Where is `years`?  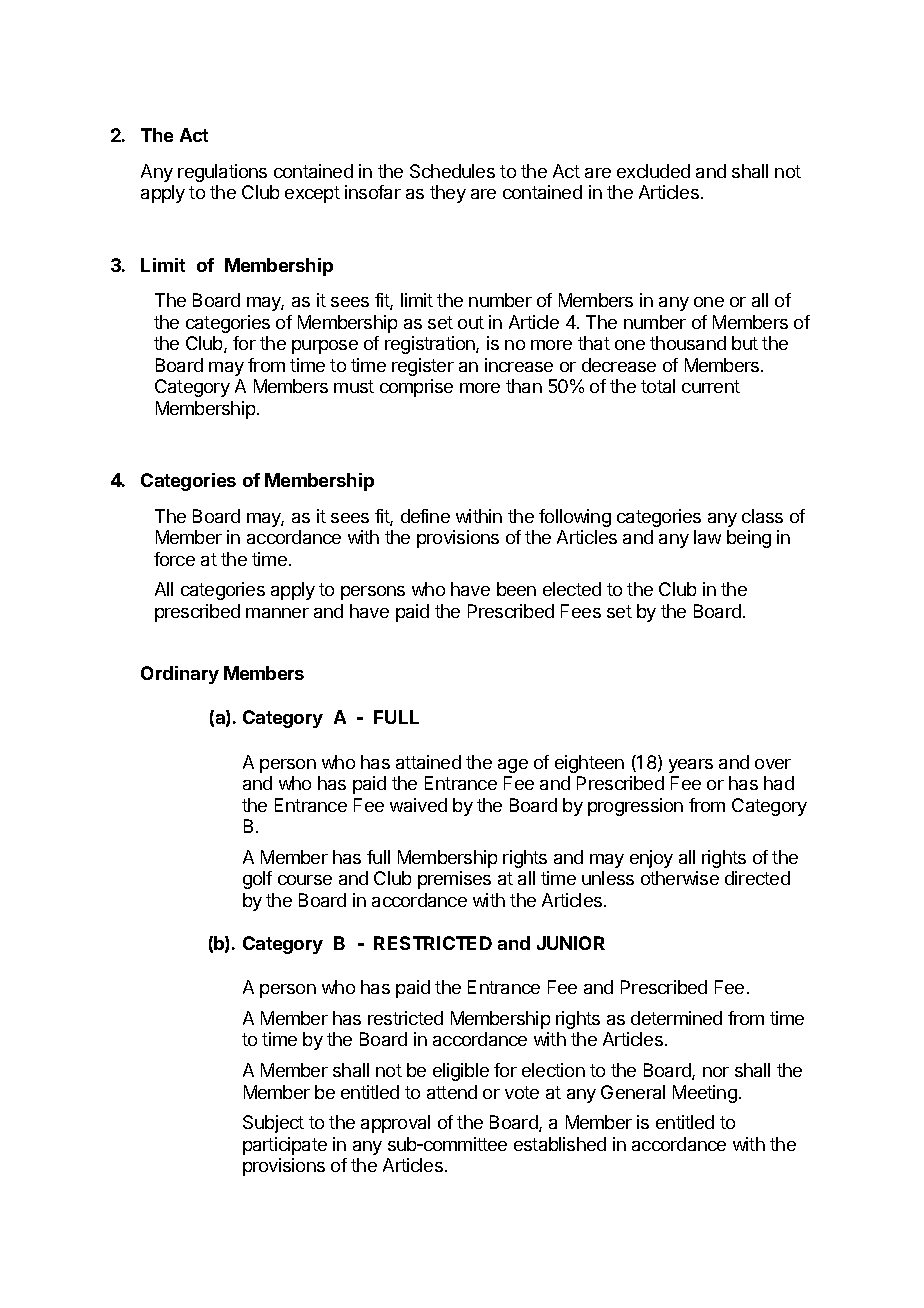
years is located at coordinates (691, 766).
